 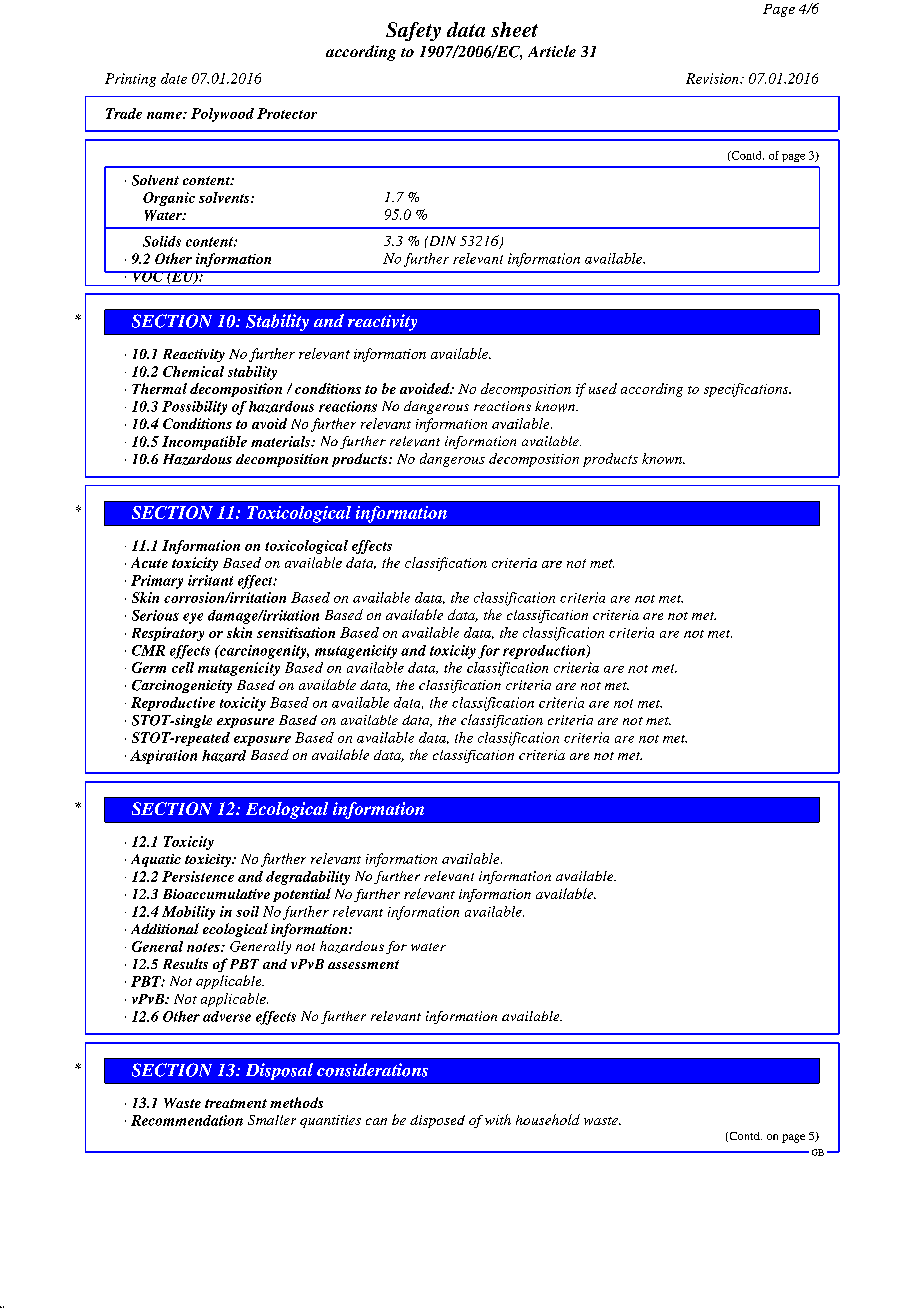 I want to click on materials, so click(x=282, y=441).
